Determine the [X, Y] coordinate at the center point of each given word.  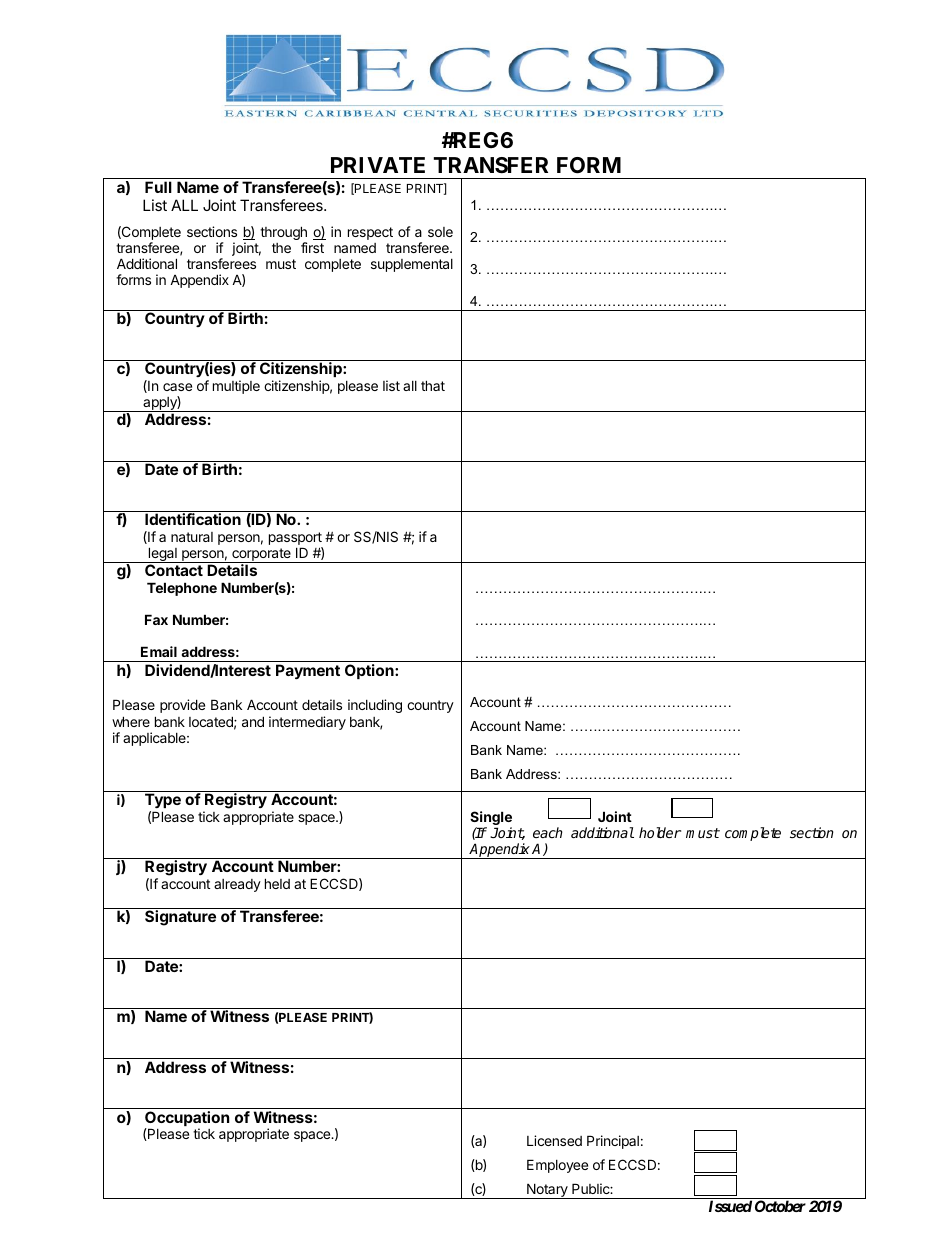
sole [440, 232]
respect [370, 233]
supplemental [412, 265]
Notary [547, 1191]
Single [491, 819]
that [433, 385]
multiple [236, 387]
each [548, 832]
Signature [180, 918]
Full [158, 187]
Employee [557, 1166]
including [375, 706]
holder [660, 832]
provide [182, 706]
